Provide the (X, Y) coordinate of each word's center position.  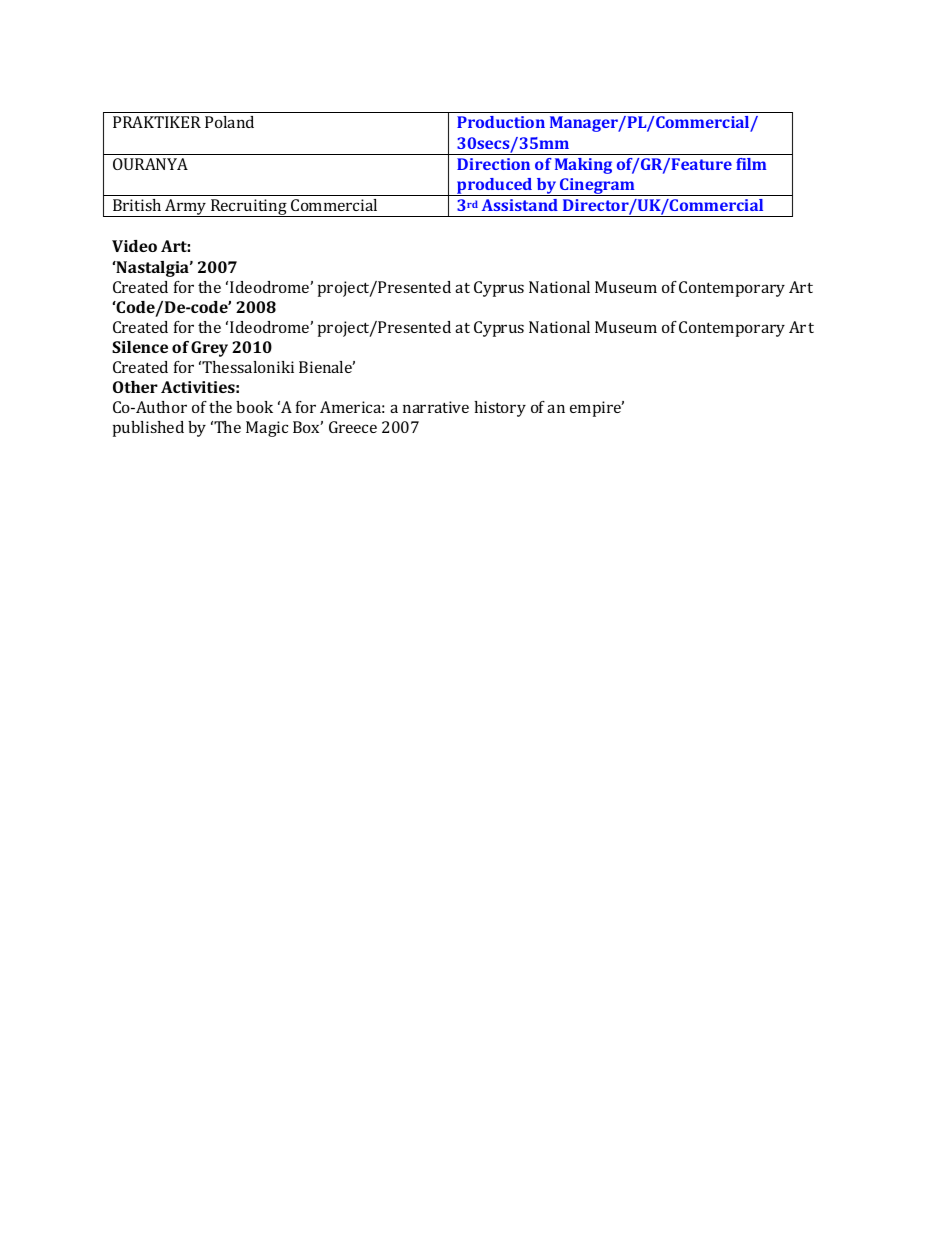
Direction (493, 164)
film (751, 164)
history (500, 409)
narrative (436, 407)
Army (186, 208)
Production (501, 122)
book (254, 407)
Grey (209, 349)
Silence (140, 347)
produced (494, 187)
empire (597, 409)
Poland (229, 122)
